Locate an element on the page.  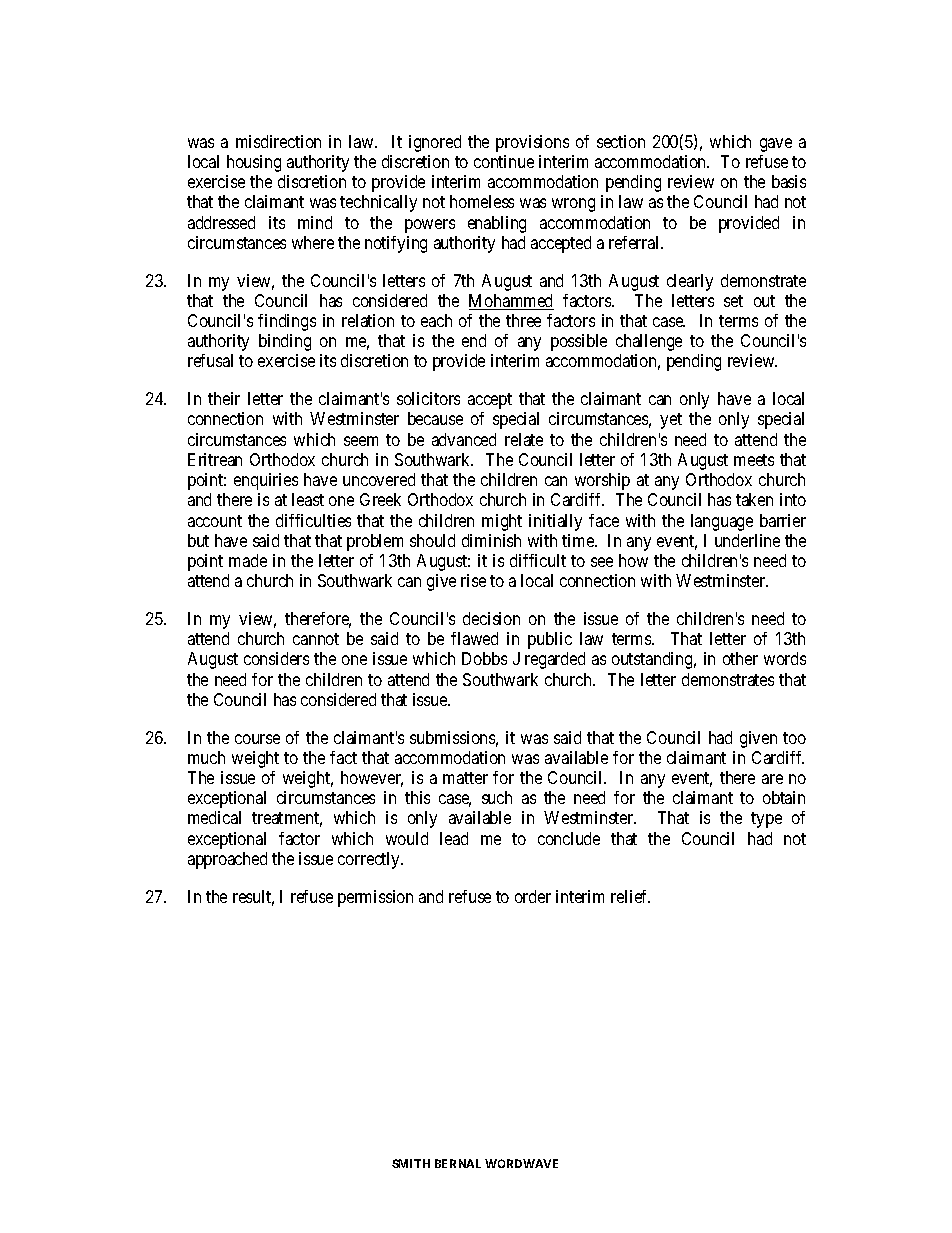
housing is located at coordinates (254, 163).
